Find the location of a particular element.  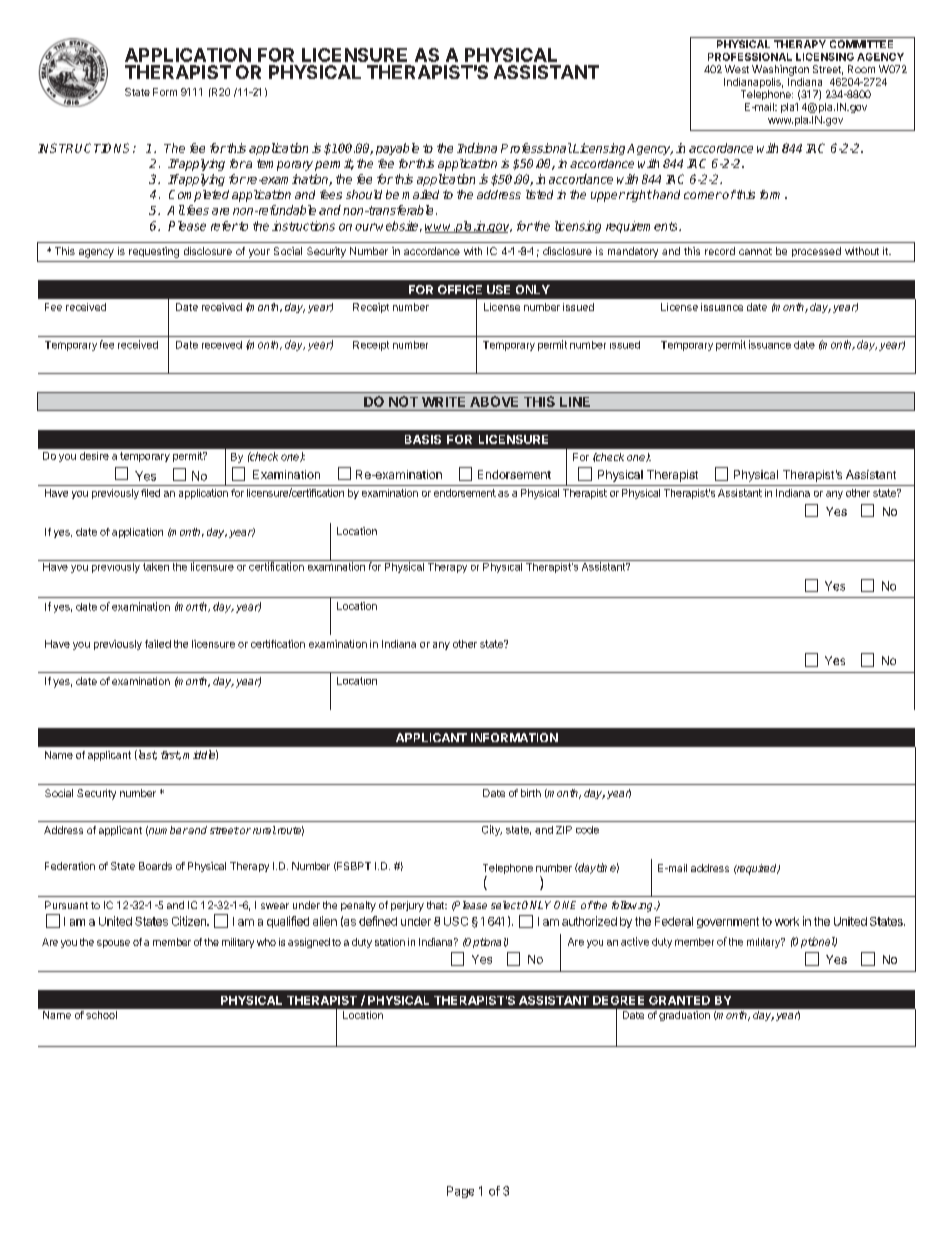

requesting is located at coordinates (154, 252).
